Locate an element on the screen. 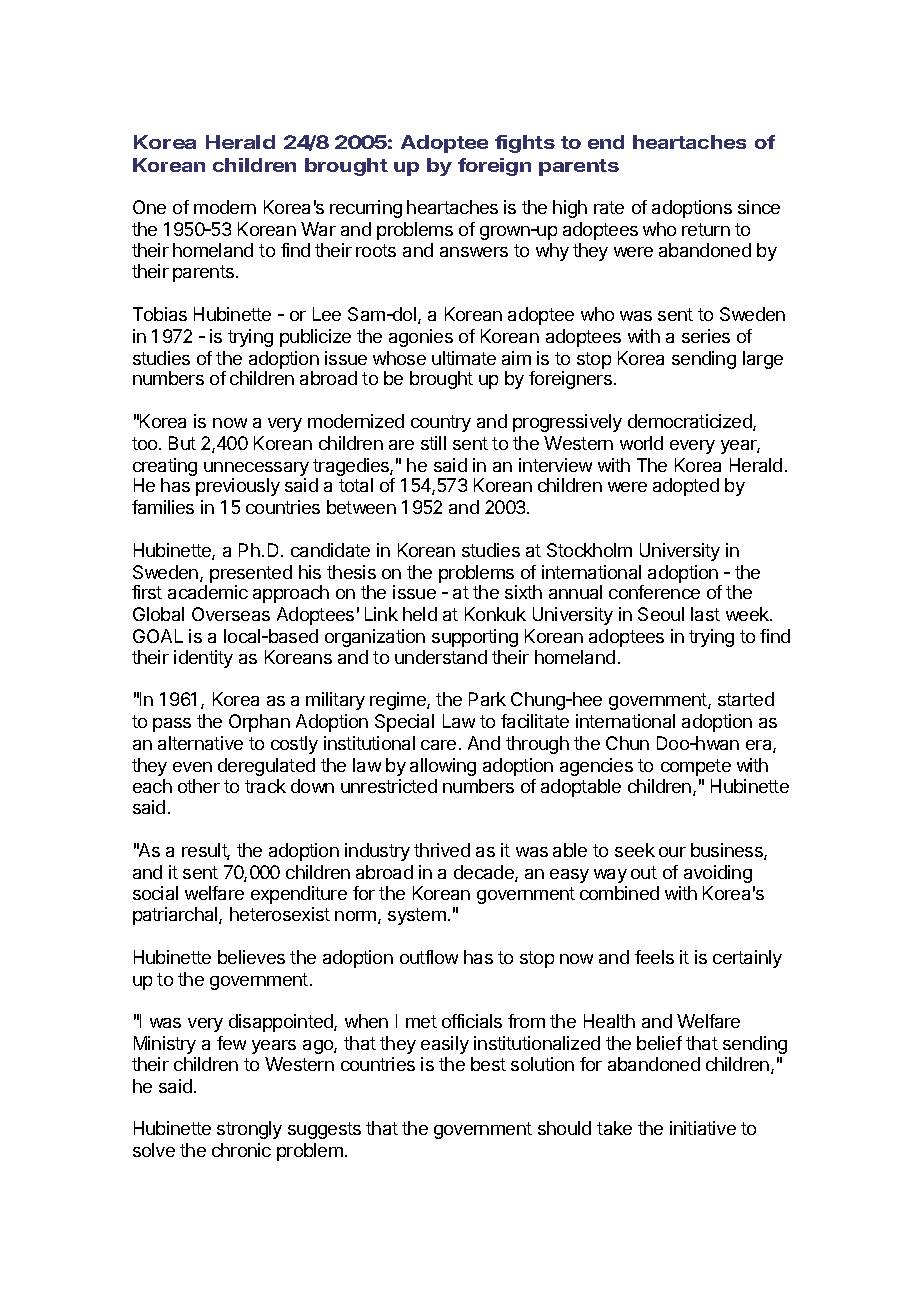 The height and width of the screenshot is (1308, 924). return is located at coordinates (706, 229).
